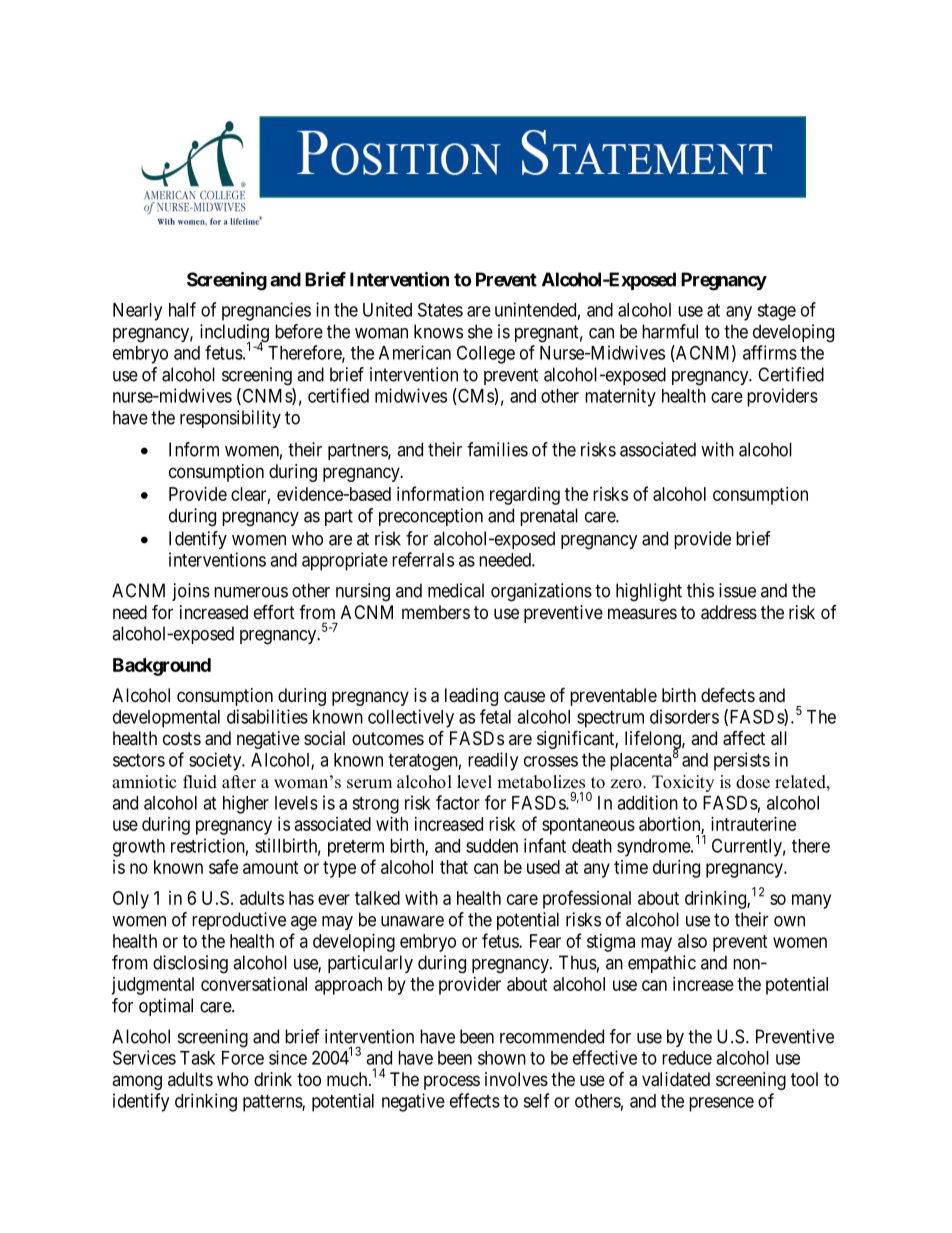 This screenshot has width=952, height=1233. I want to click on dose, so click(753, 782).
